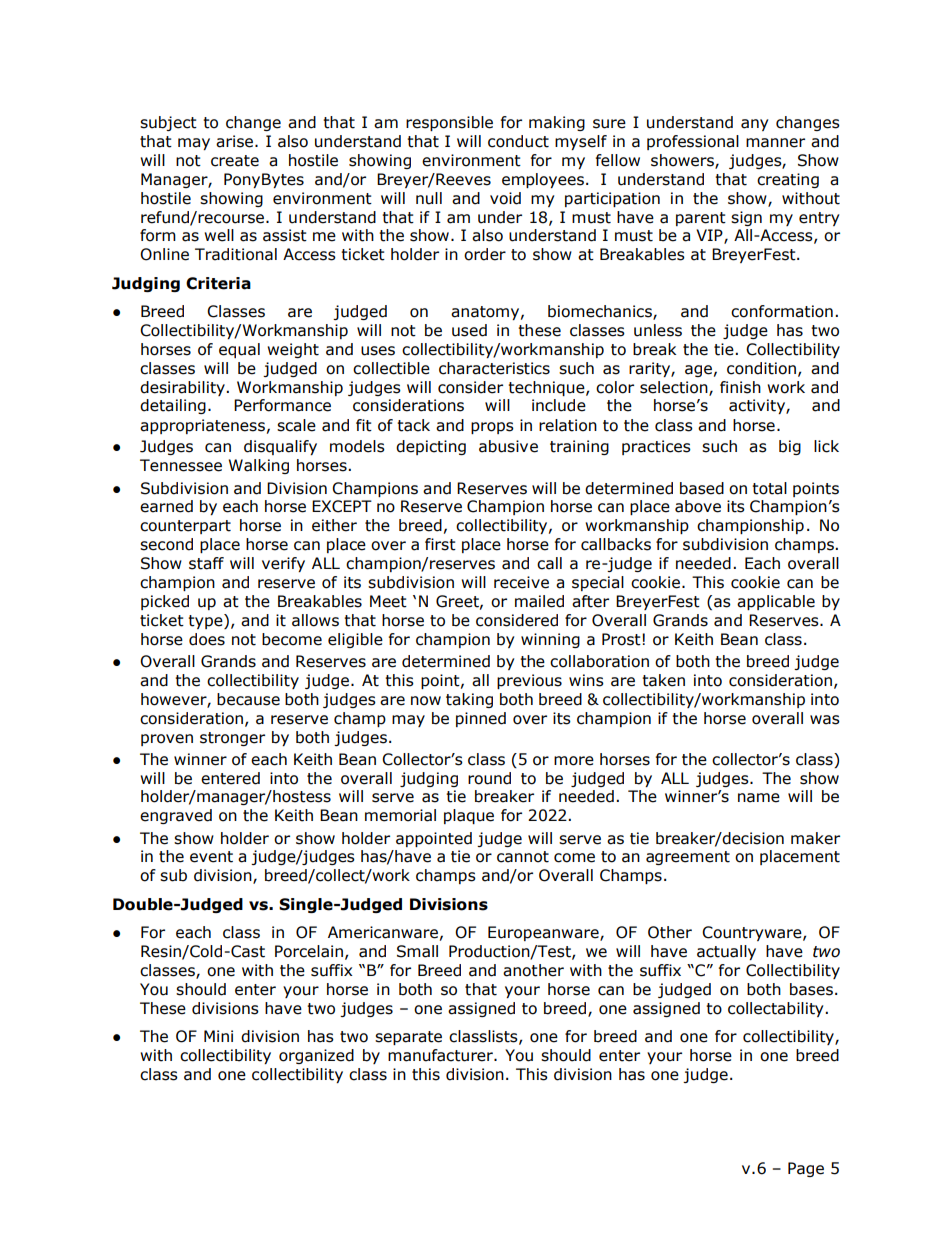  Describe the element at coordinates (316, 1056) in the page. I see `organized` at that location.
